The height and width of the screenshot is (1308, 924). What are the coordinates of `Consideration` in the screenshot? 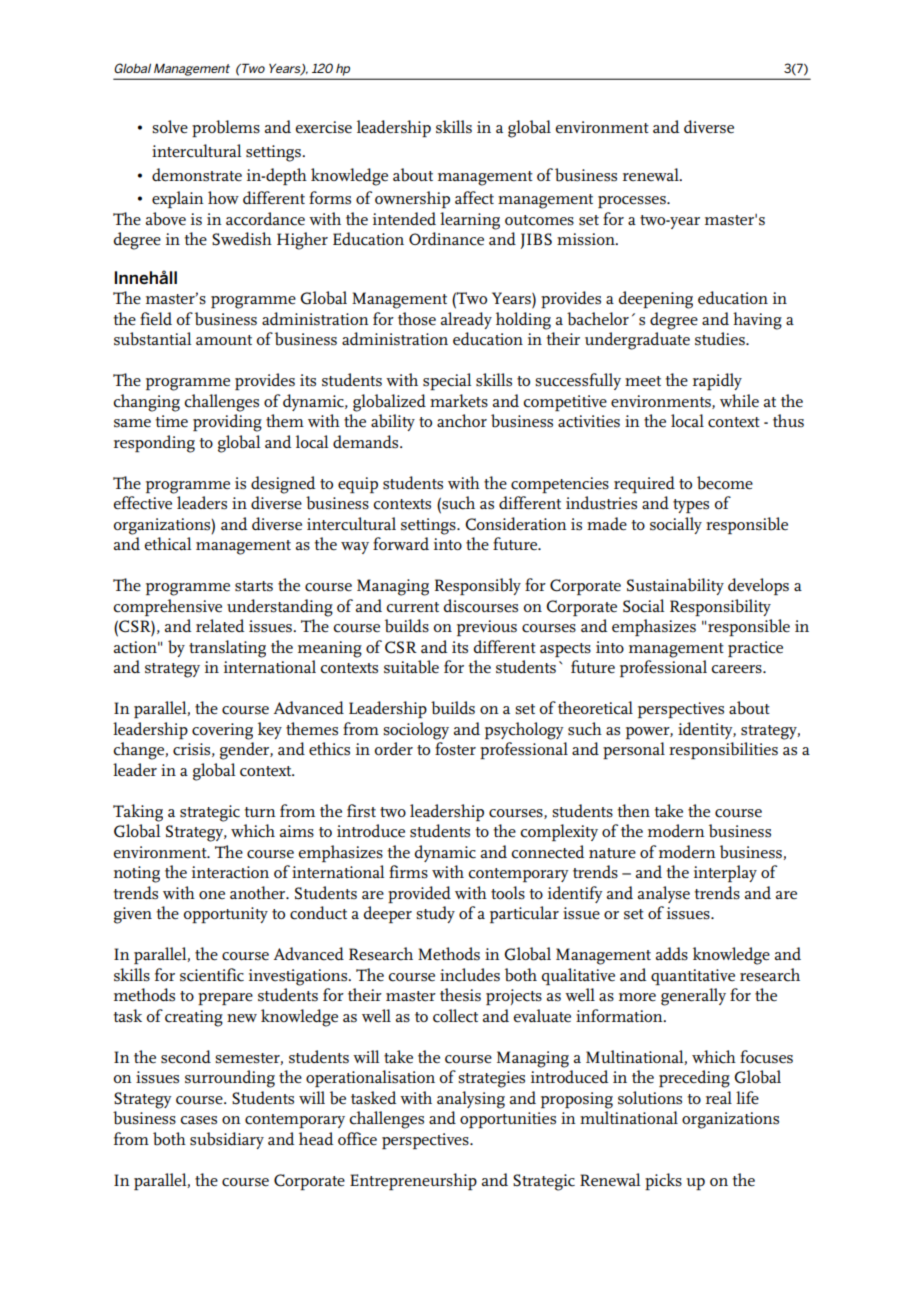 It's located at (516, 524).
